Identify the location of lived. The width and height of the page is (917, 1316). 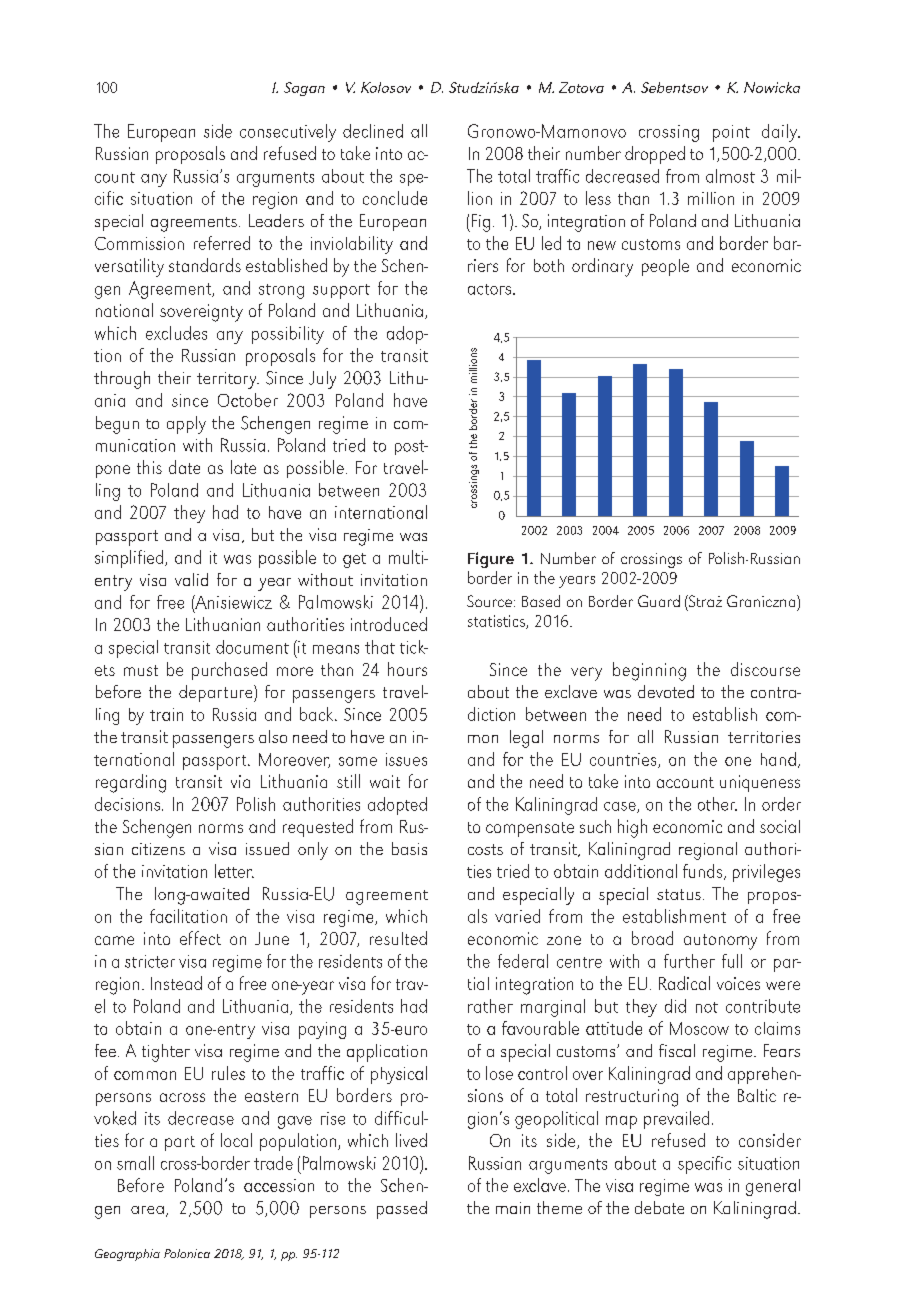
(411, 1140).
